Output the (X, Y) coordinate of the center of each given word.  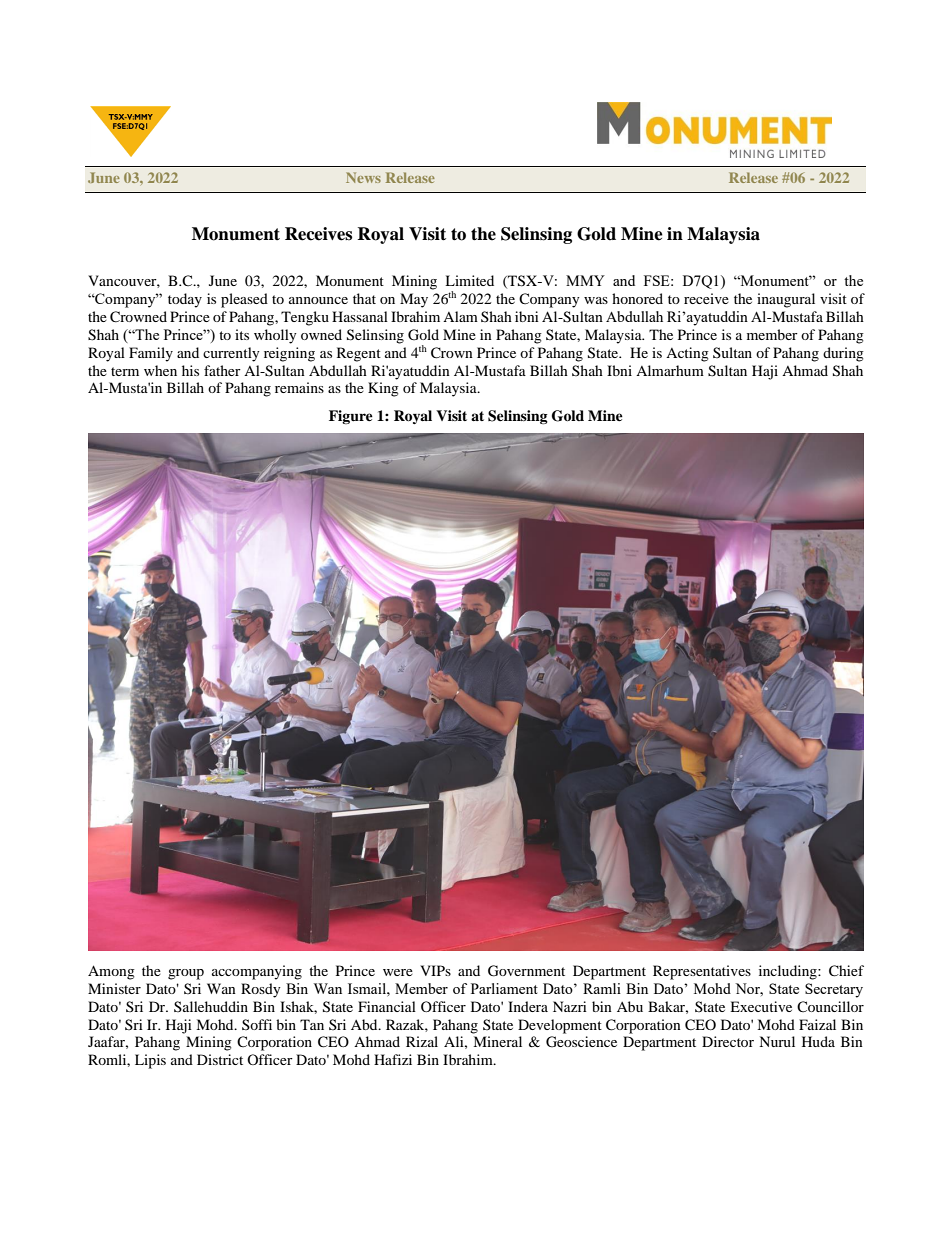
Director (728, 1041)
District (220, 1059)
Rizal (422, 1041)
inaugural (786, 300)
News (363, 177)
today (185, 300)
